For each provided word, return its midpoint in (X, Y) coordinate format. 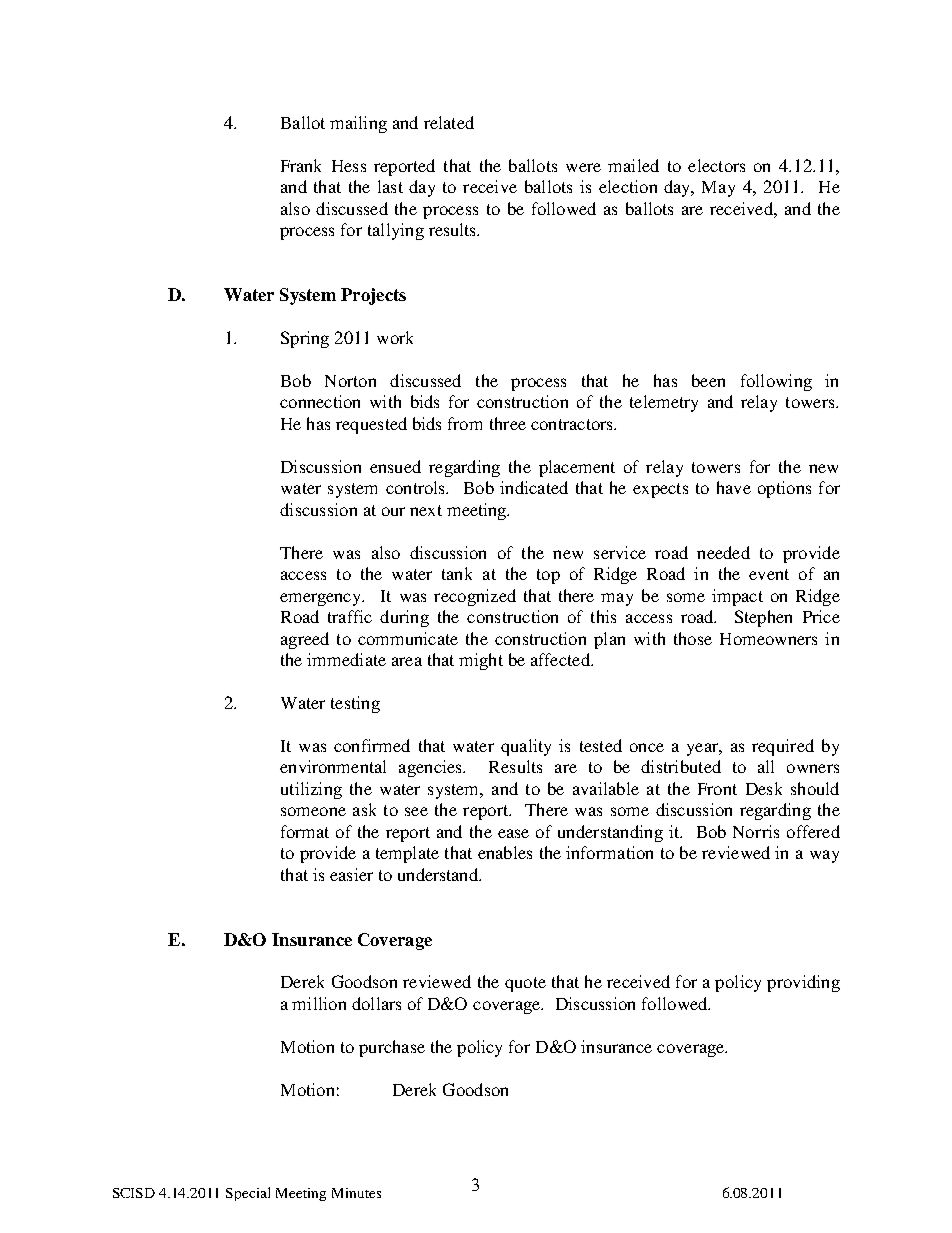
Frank (301, 165)
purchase (392, 1048)
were (583, 167)
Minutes (356, 1193)
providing (803, 983)
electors (716, 165)
